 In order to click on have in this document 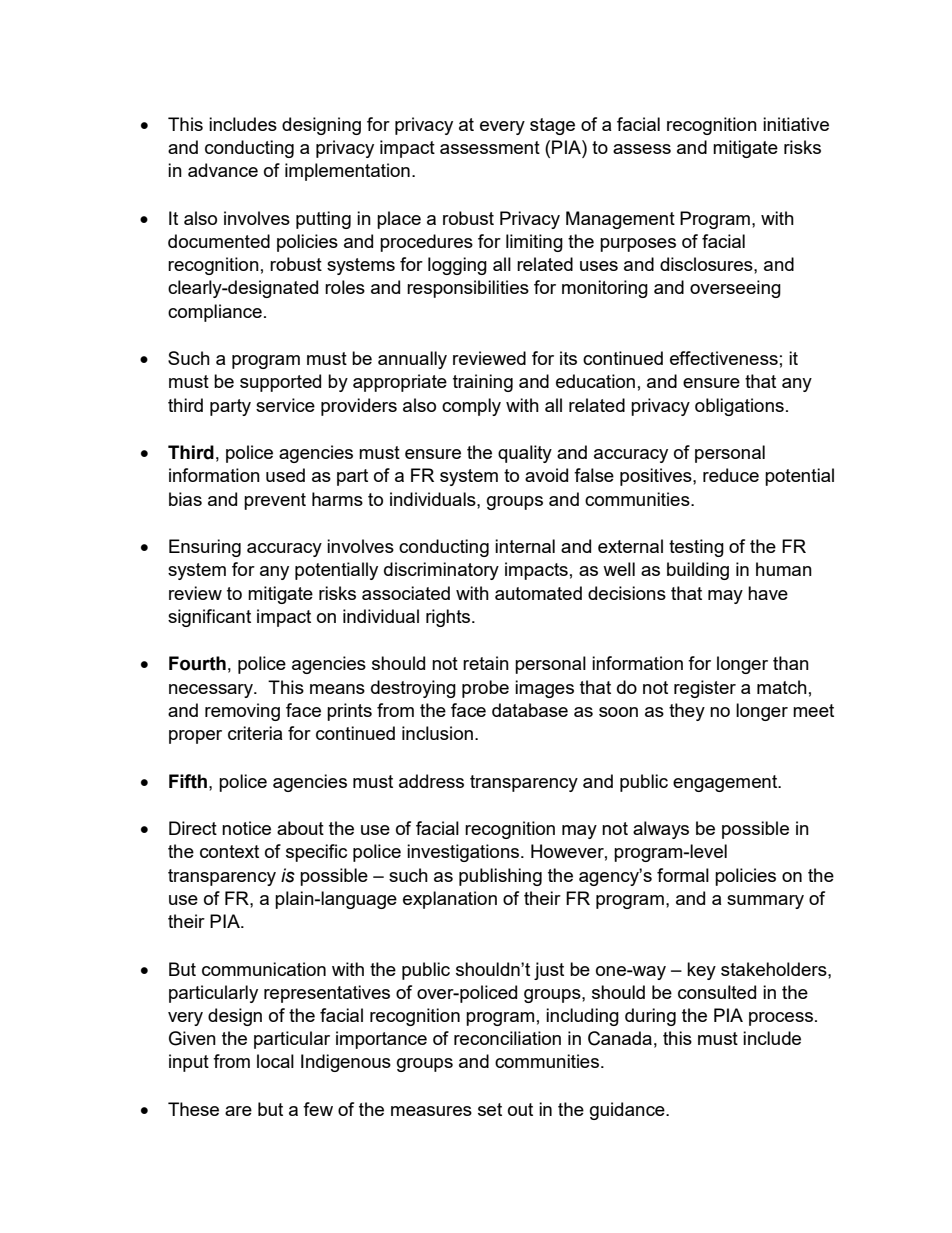, I will do `click(768, 593)`.
